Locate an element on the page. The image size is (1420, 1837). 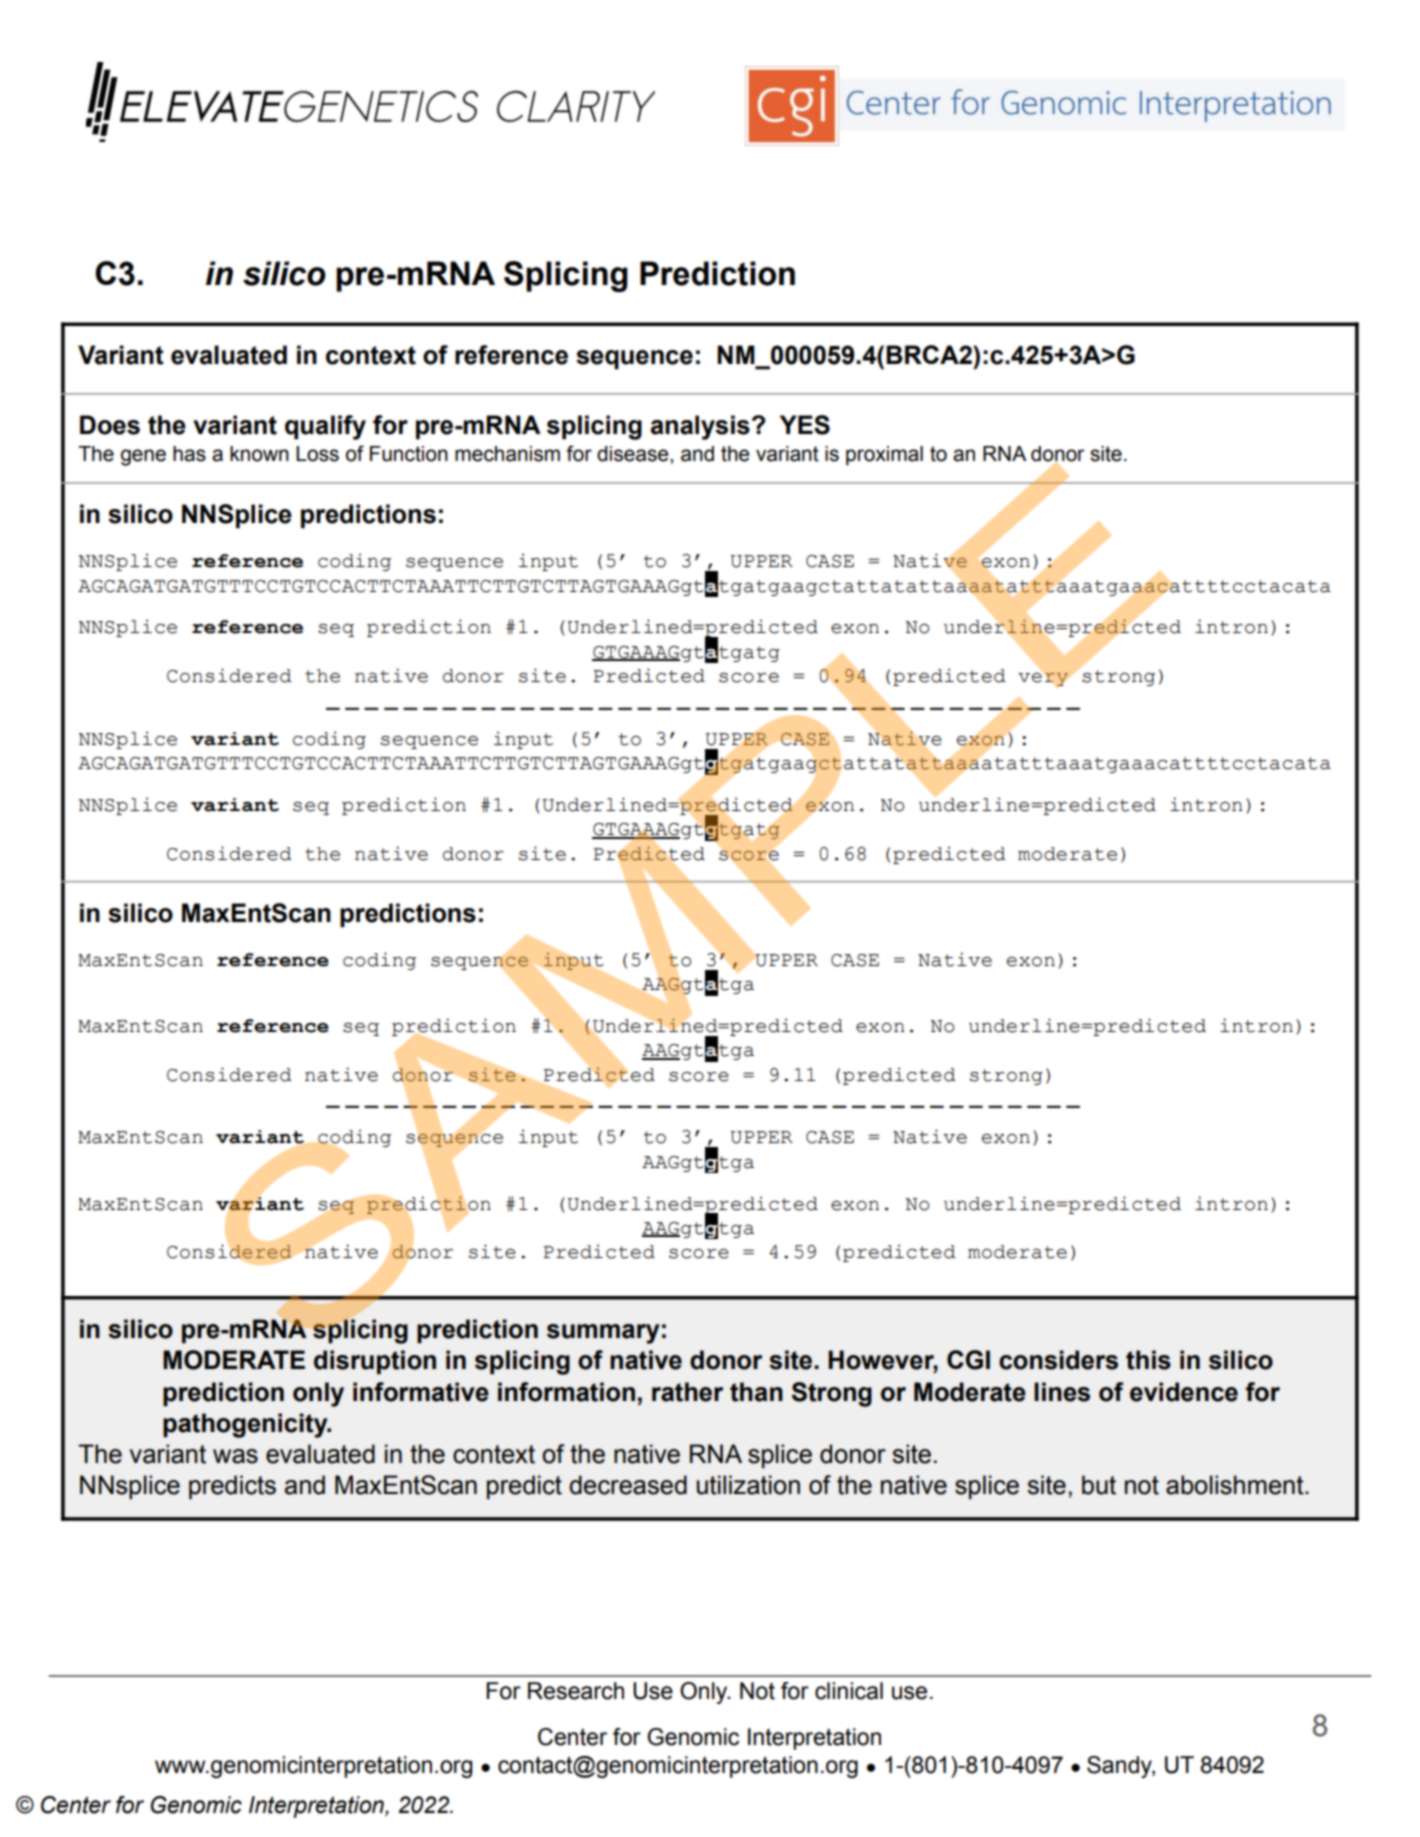
this is located at coordinates (1148, 1360).
